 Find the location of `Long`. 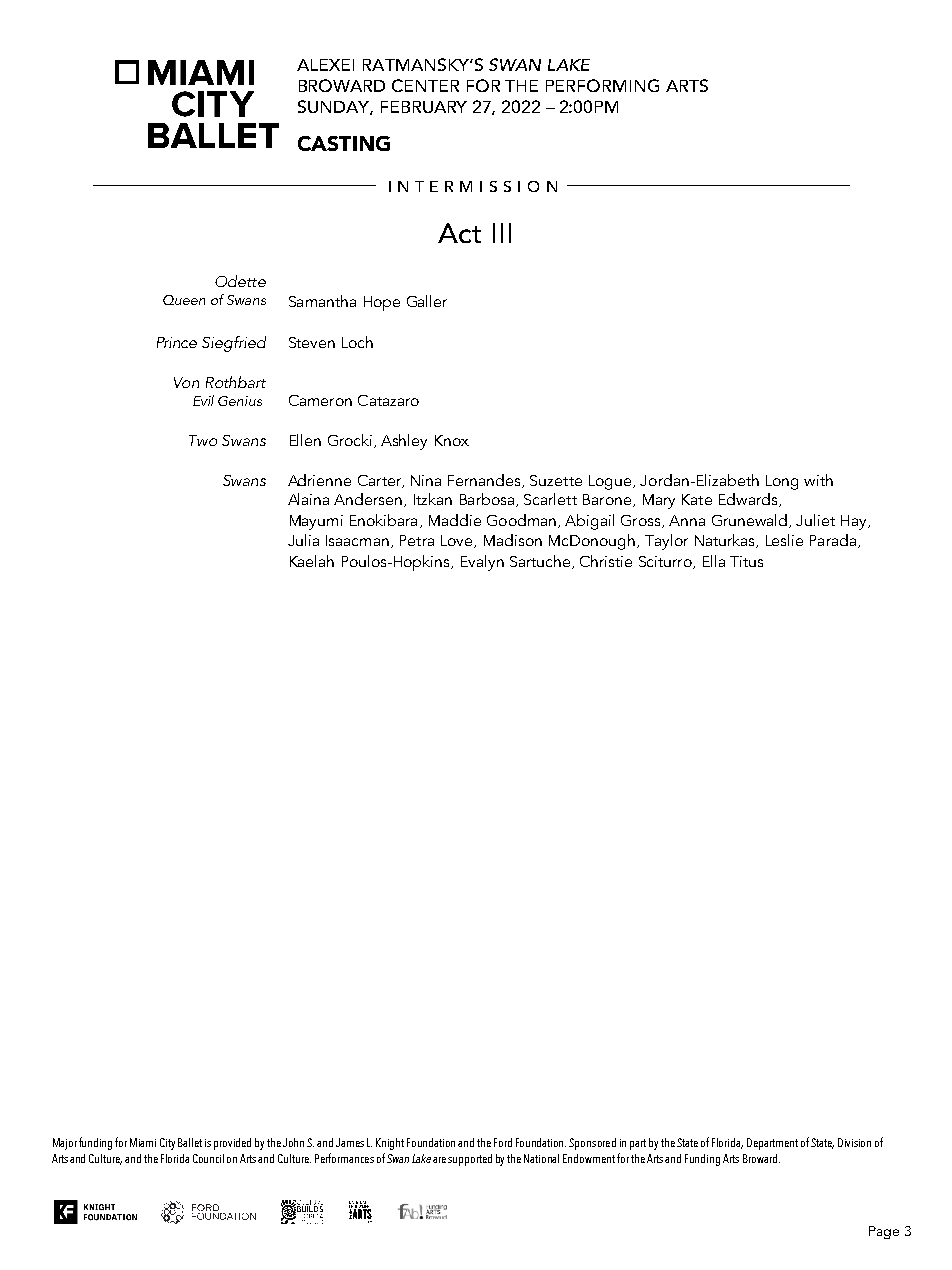

Long is located at coordinates (782, 482).
